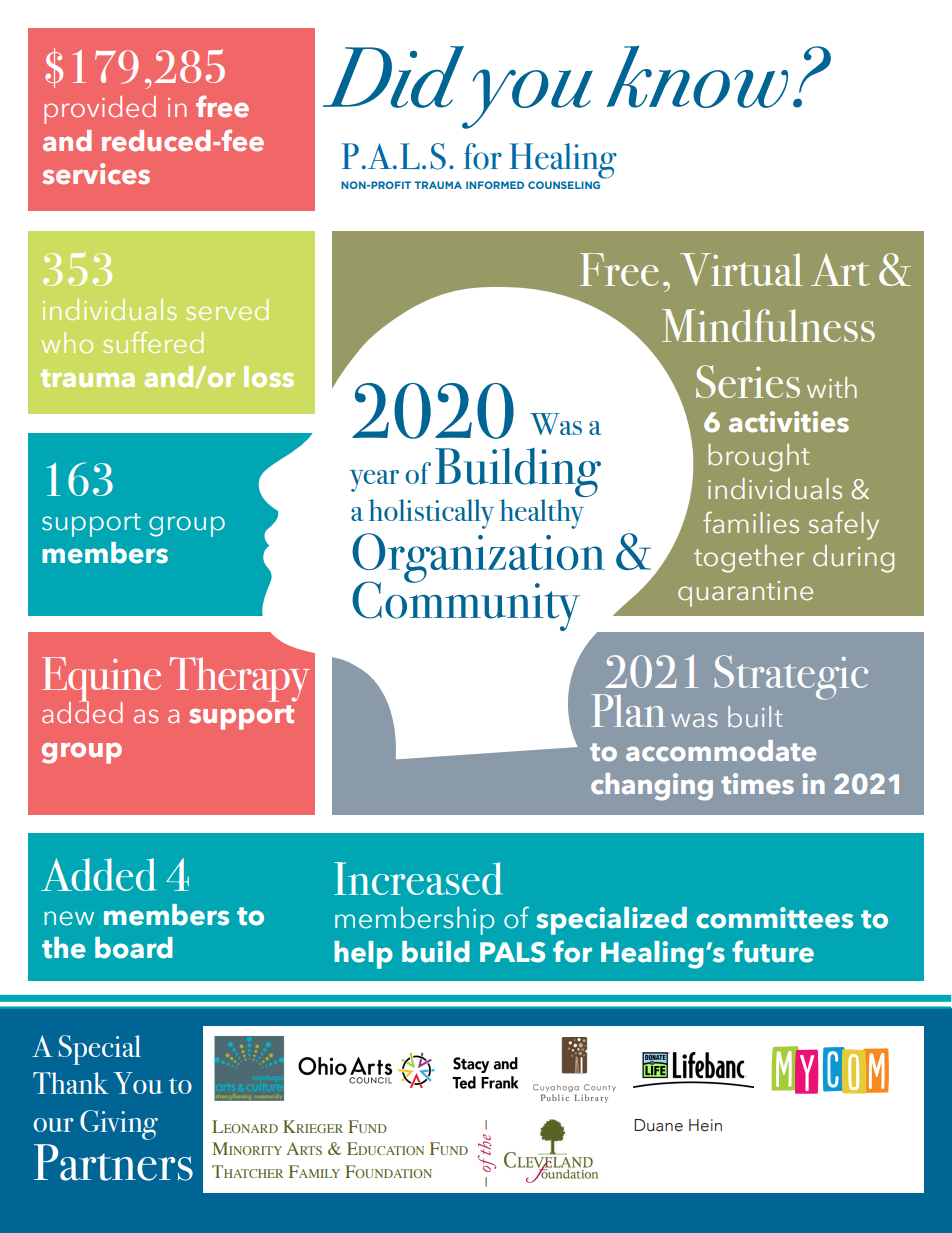  Describe the element at coordinates (101, 680) in the screenshot. I see `Equine` at that location.
